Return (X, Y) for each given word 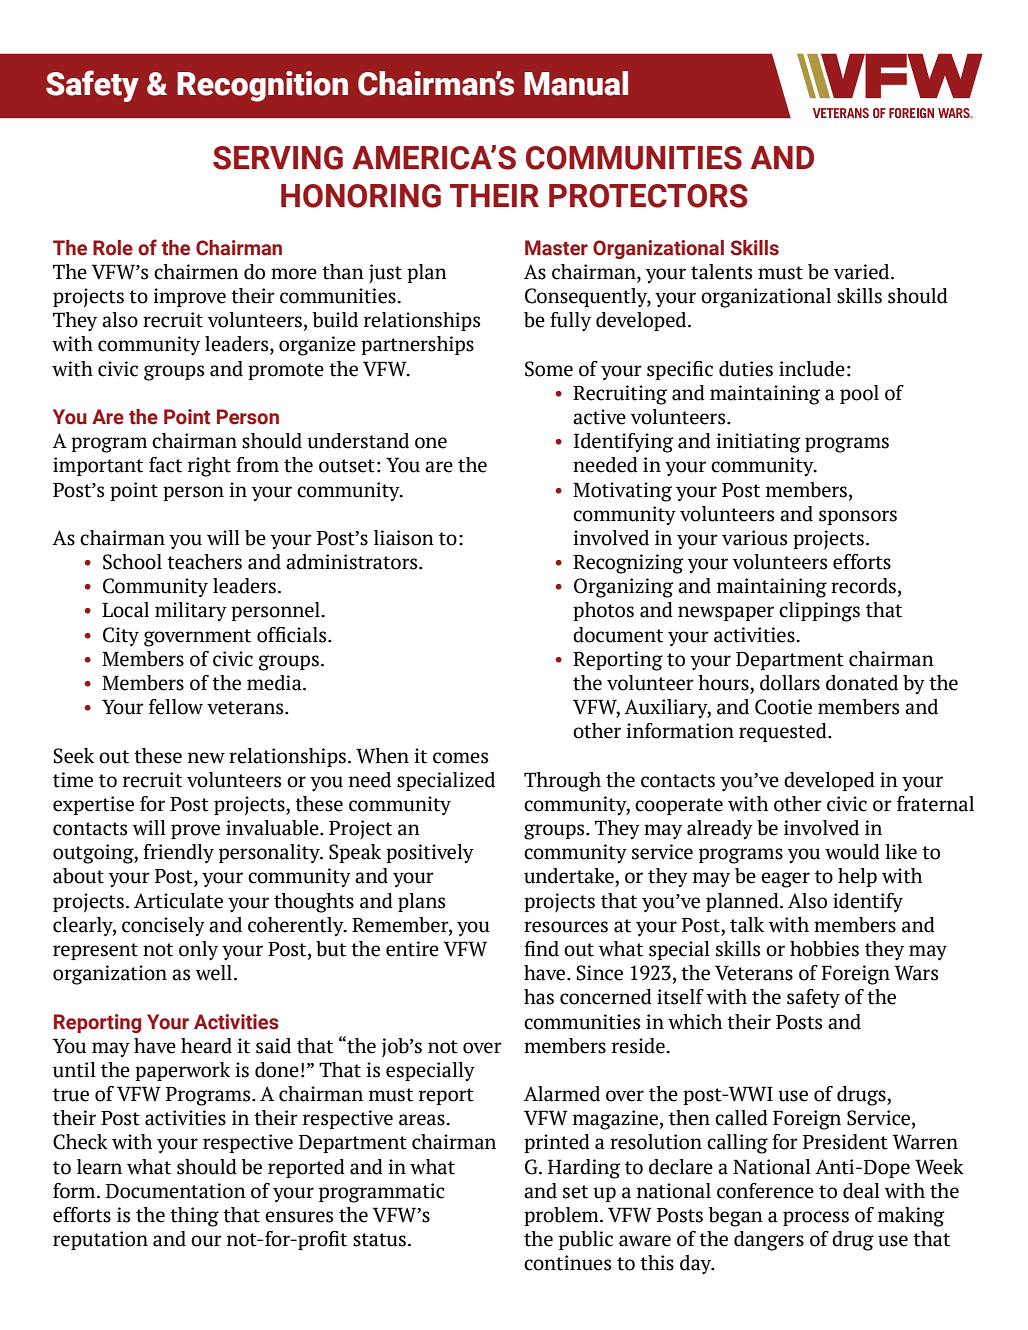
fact (165, 465)
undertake (570, 876)
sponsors (858, 517)
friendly (178, 854)
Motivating (622, 492)
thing (194, 1217)
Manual (576, 83)
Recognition (262, 86)
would (852, 852)
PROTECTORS (648, 196)
